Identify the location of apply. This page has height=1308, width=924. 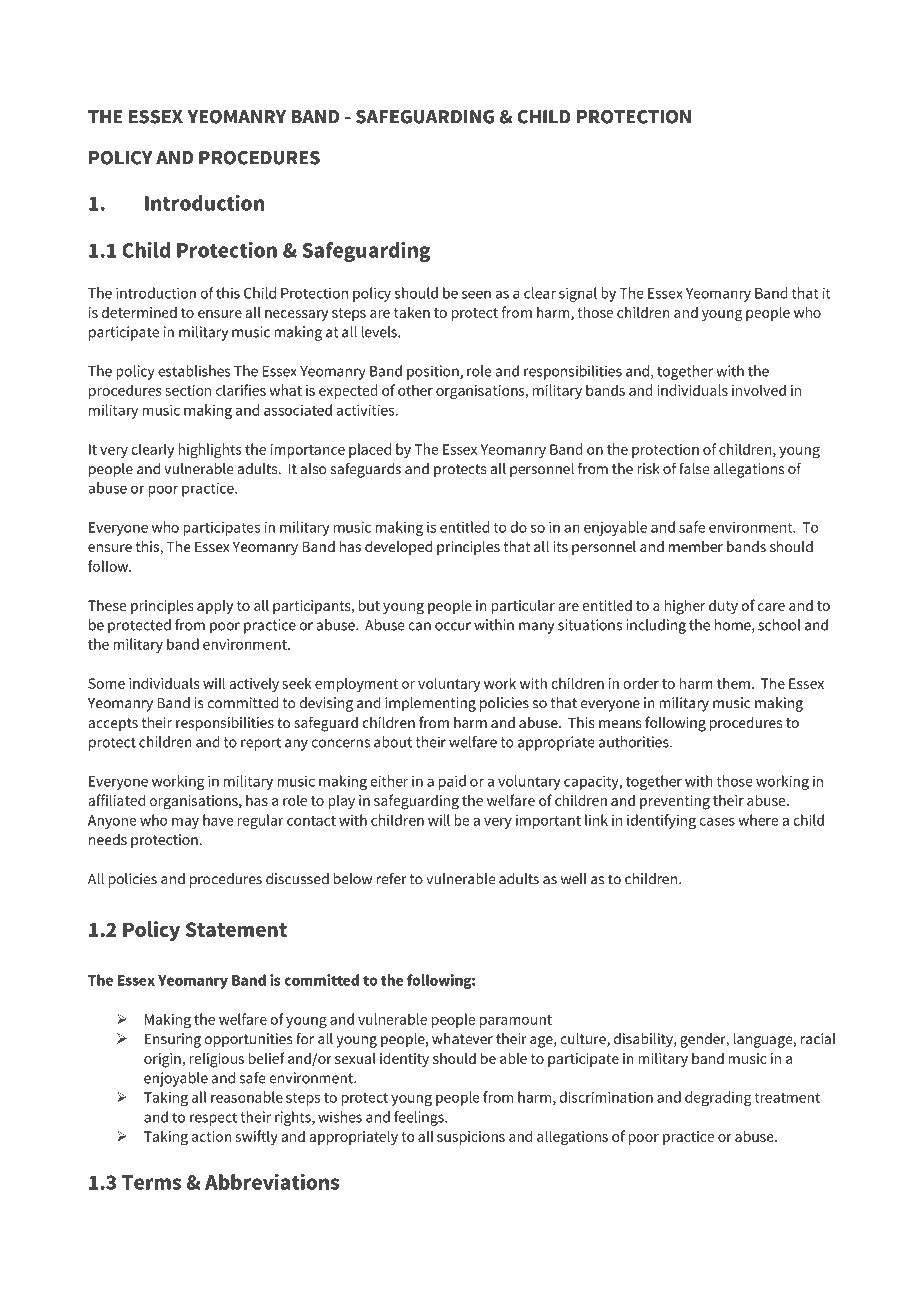
(215, 606).
